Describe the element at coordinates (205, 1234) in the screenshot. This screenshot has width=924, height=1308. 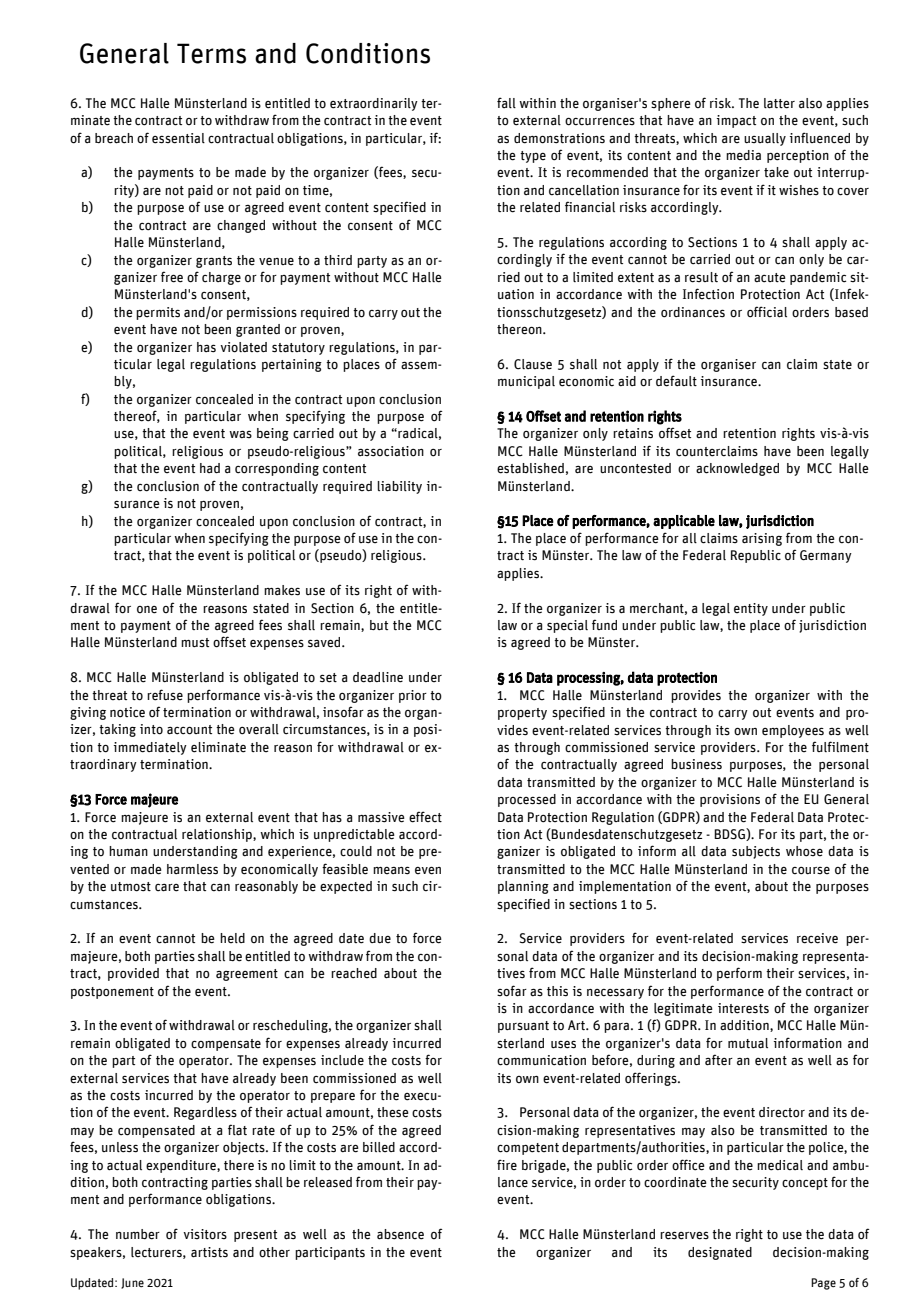
I see `visitors` at that location.
